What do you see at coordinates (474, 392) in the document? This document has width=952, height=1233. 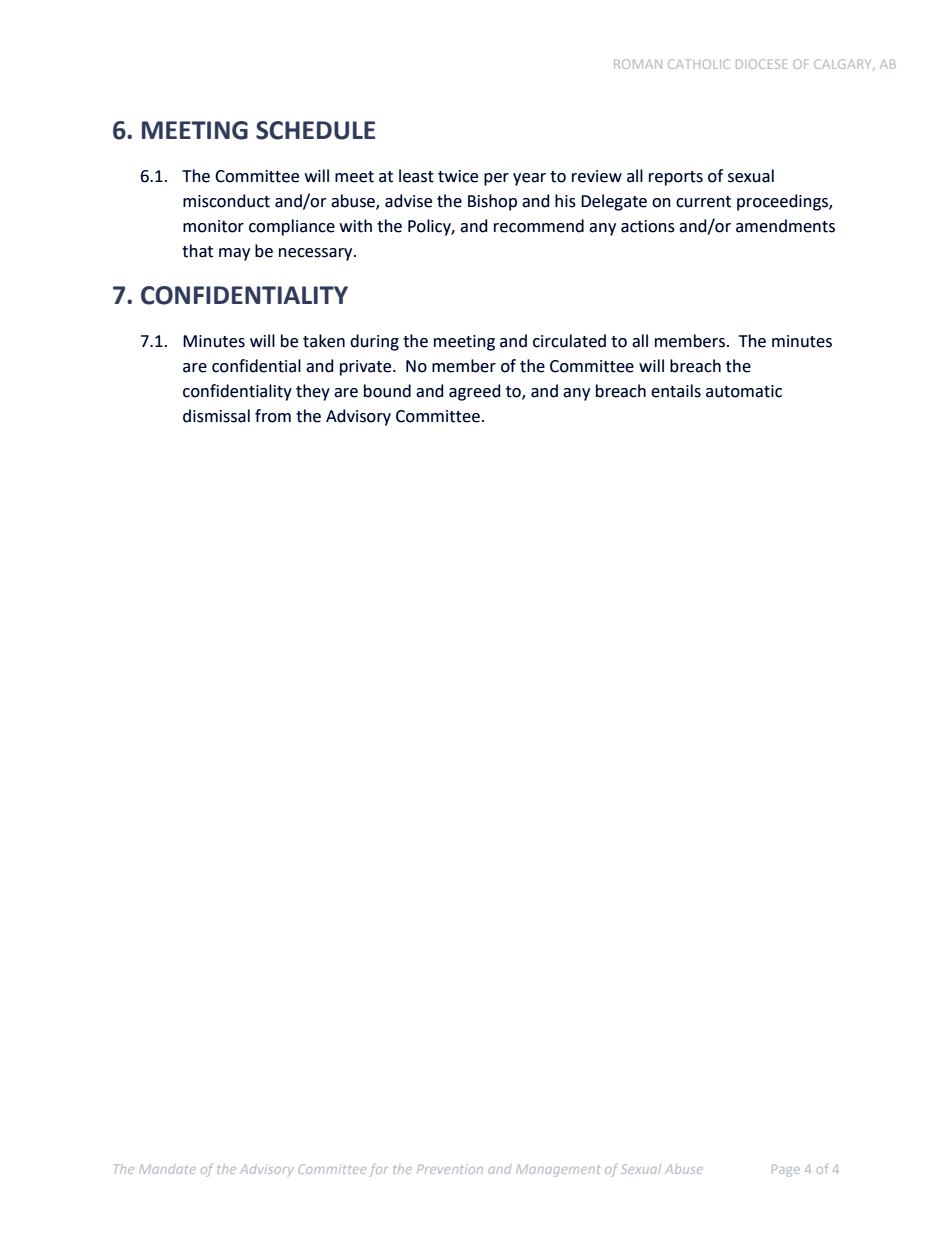 I see `agreed` at bounding box center [474, 392].
